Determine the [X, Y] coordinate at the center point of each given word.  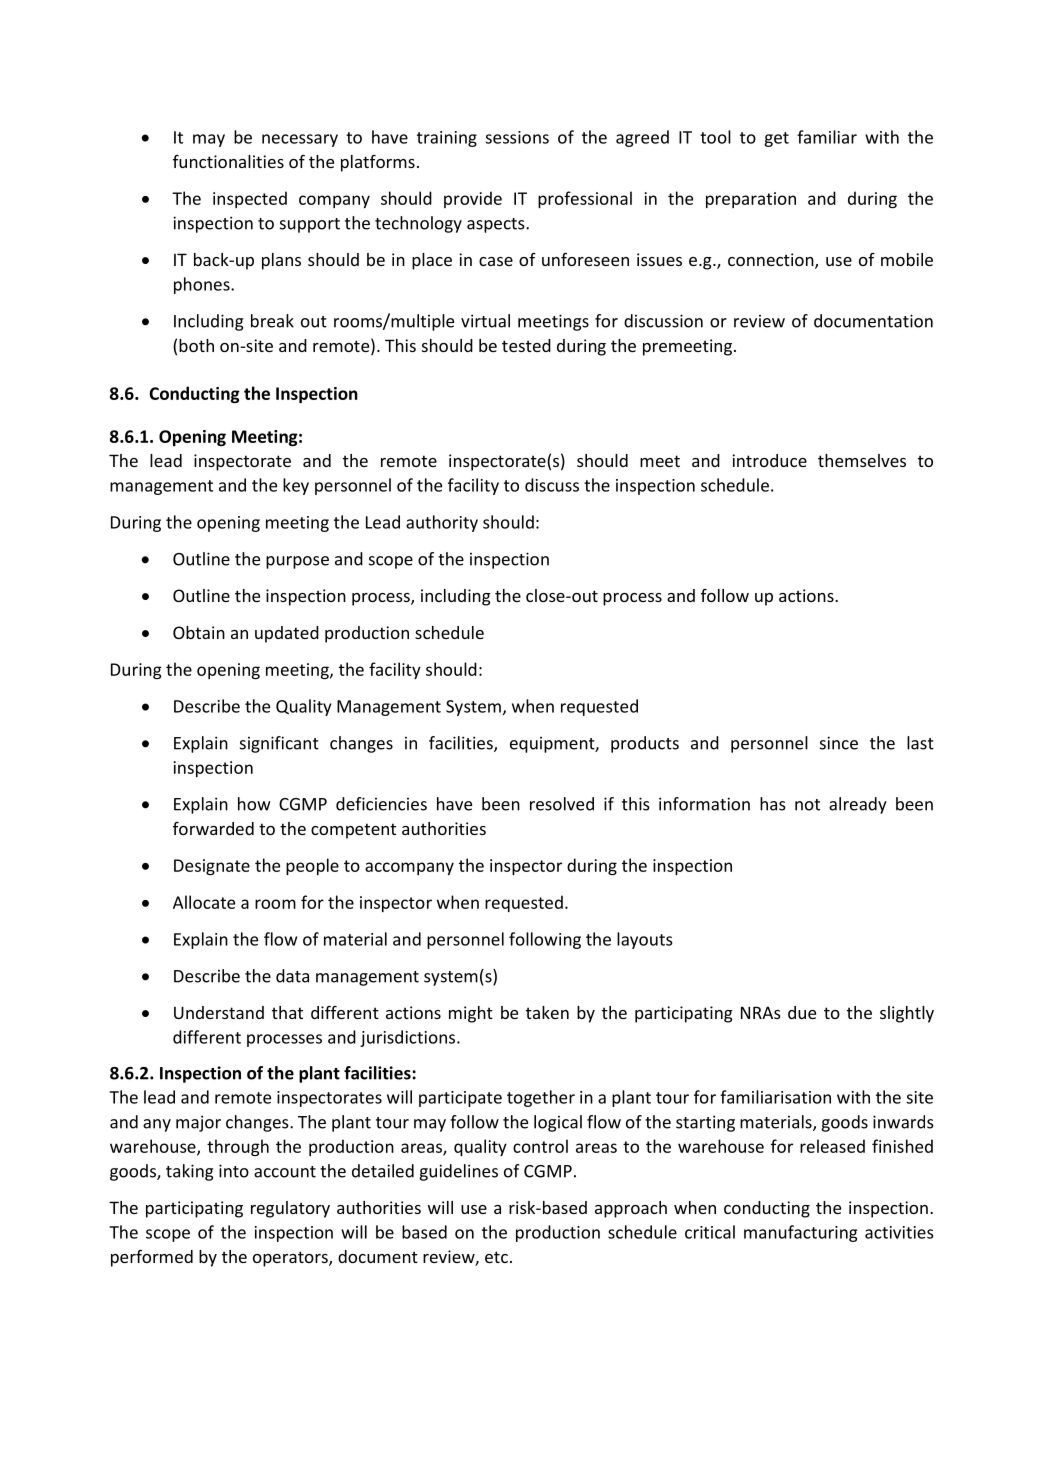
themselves [862, 460]
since [839, 743]
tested [526, 345]
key [296, 486]
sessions [517, 137]
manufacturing [800, 1233]
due [802, 1012]
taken [547, 1012]
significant [279, 744]
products [645, 744]
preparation [751, 200]
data [292, 976]
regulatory [290, 1209]
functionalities [228, 161]
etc [496, 1257]
